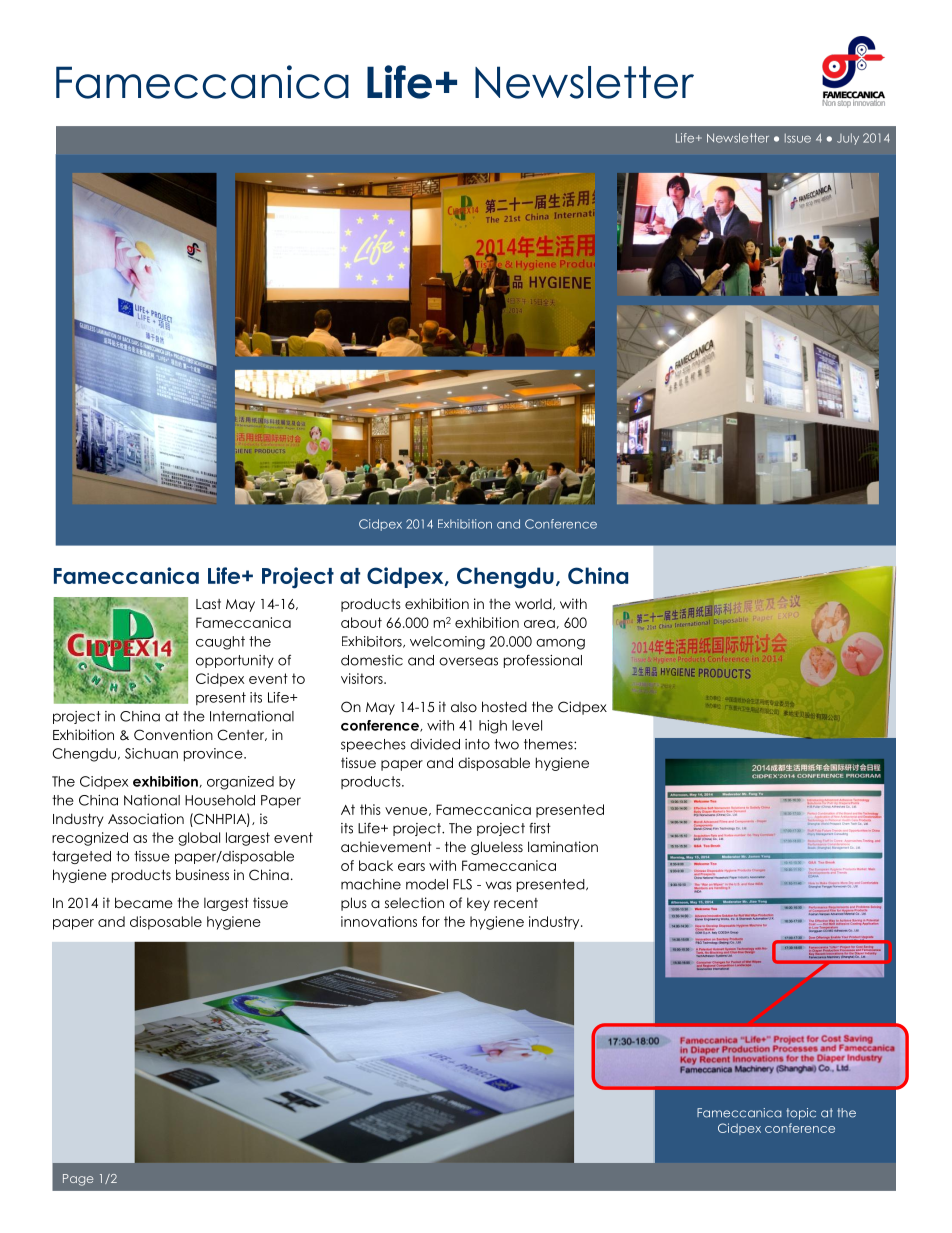 Image resolution: width=952 pixels, height=1233 pixels. What do you see at coordinates (208, 604) in the screenshot?
I see `Last` at bounding box center [208, 604].
